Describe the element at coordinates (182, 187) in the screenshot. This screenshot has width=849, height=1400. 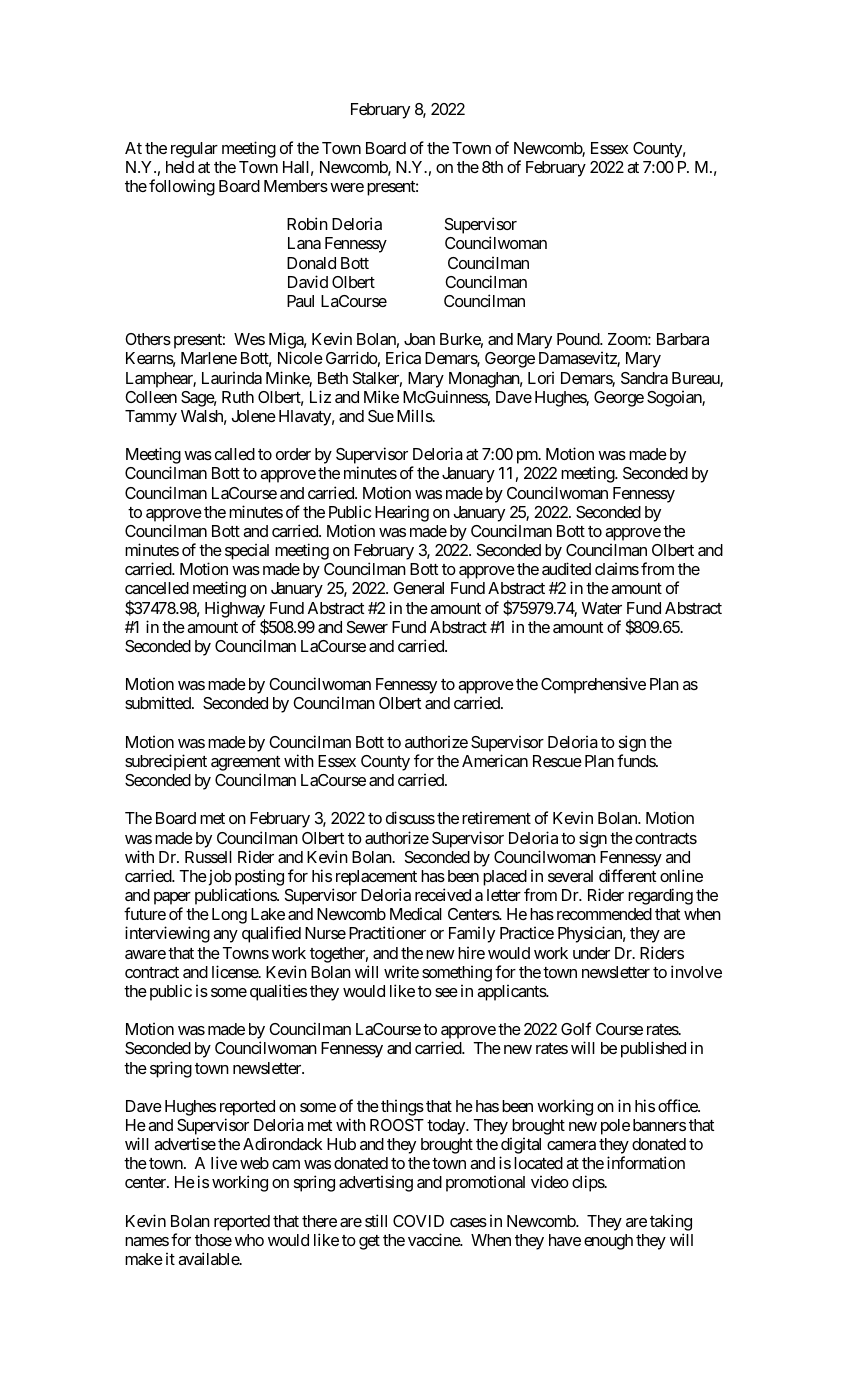
I see `following` at that location.
